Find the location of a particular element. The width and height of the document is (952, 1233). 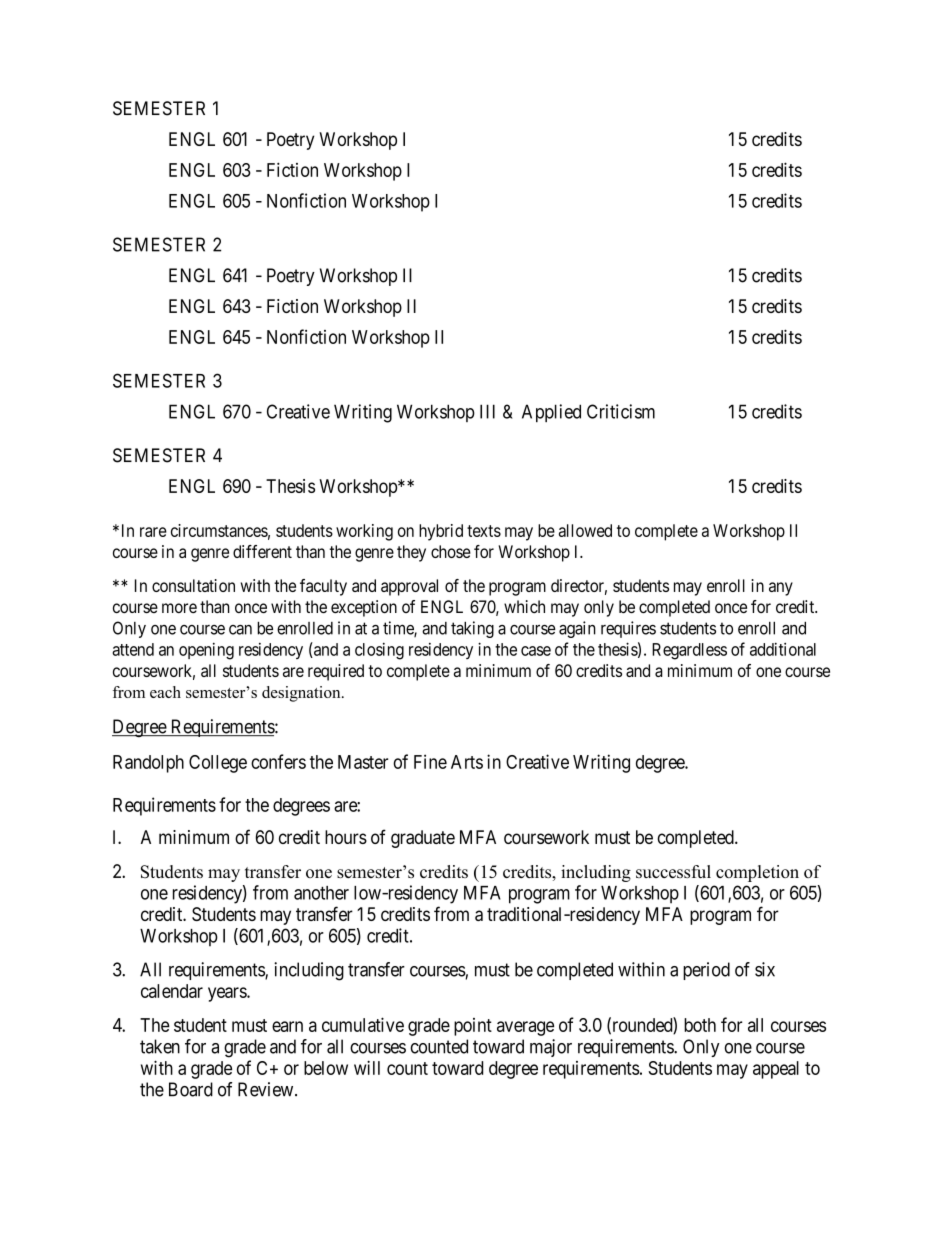

rare is located at coordinates (153, 532).
